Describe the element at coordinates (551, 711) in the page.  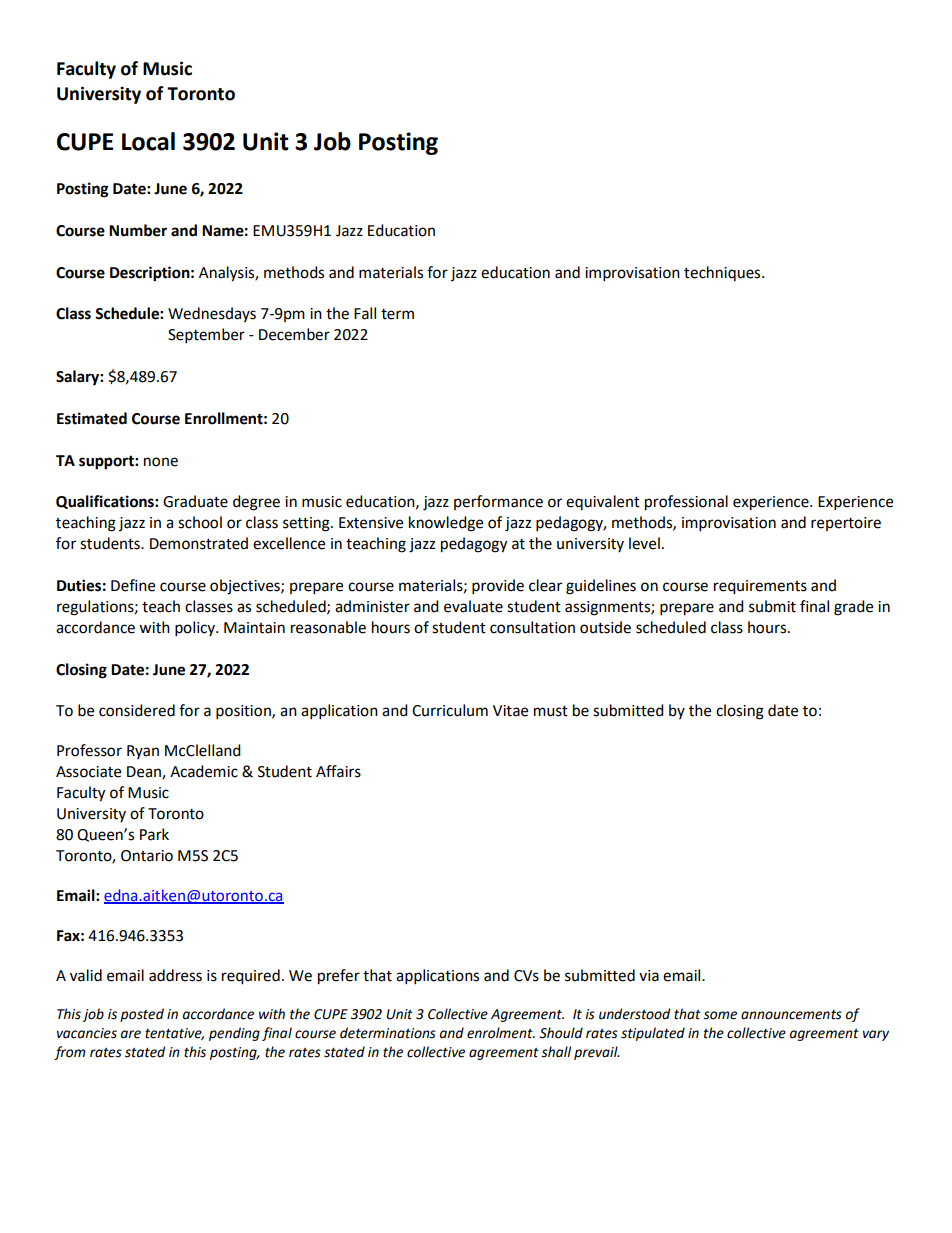
I see `must` at that location.
